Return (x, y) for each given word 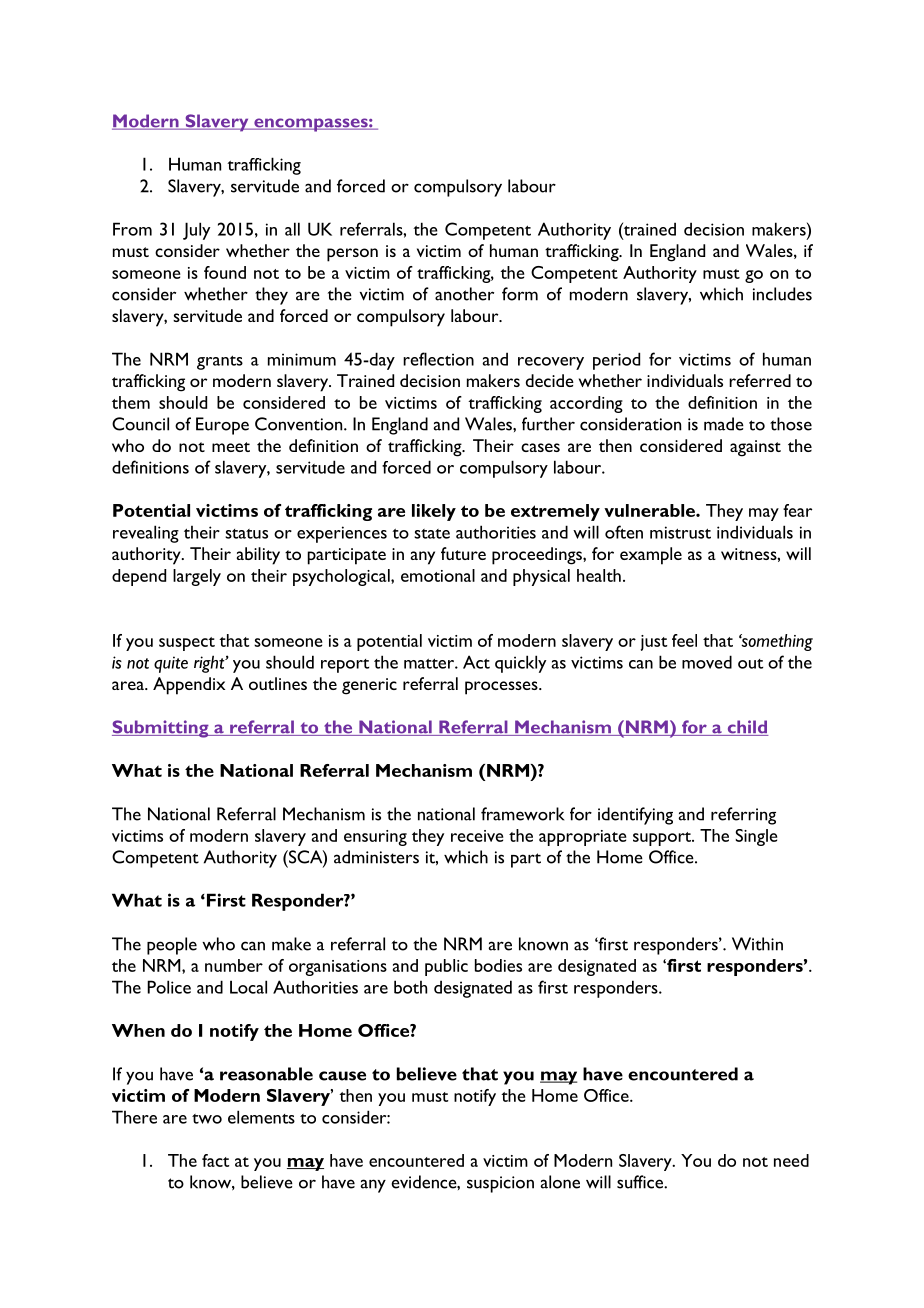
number (234, 965)
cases (540, 447)
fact (215, 1160)
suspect (187, 644)
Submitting (161, 729)
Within (757, 944)
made (724, 424)
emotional (438, 575)
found (225, 272)
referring (743, 816)
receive (477, 836)
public (446, 967)
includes (782, 294)
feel (684, 640)
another (464, 294)
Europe (222, 426)
